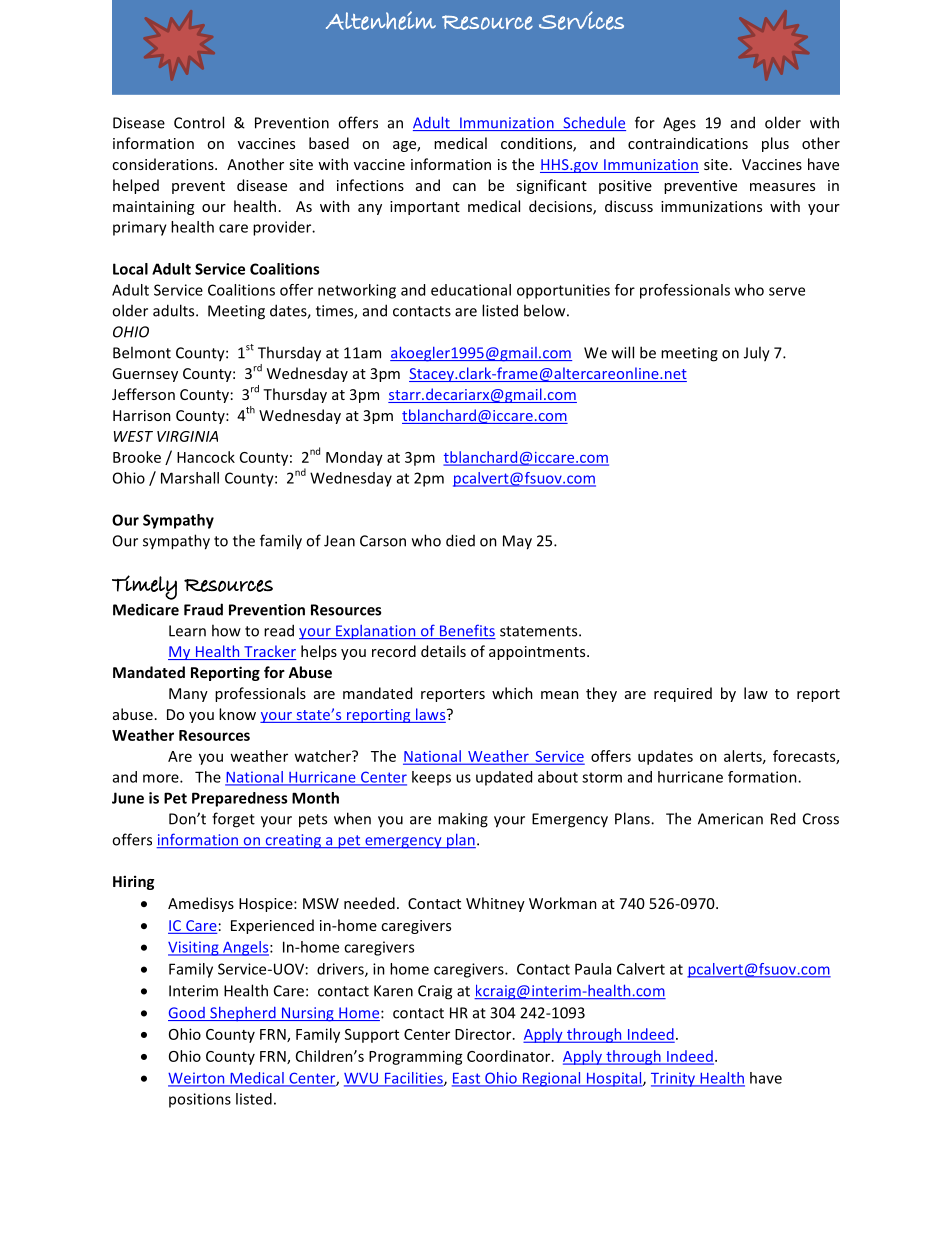 The width and height of the screenshot is (952, 1233). I want to click on East, so click(467, 1079).
